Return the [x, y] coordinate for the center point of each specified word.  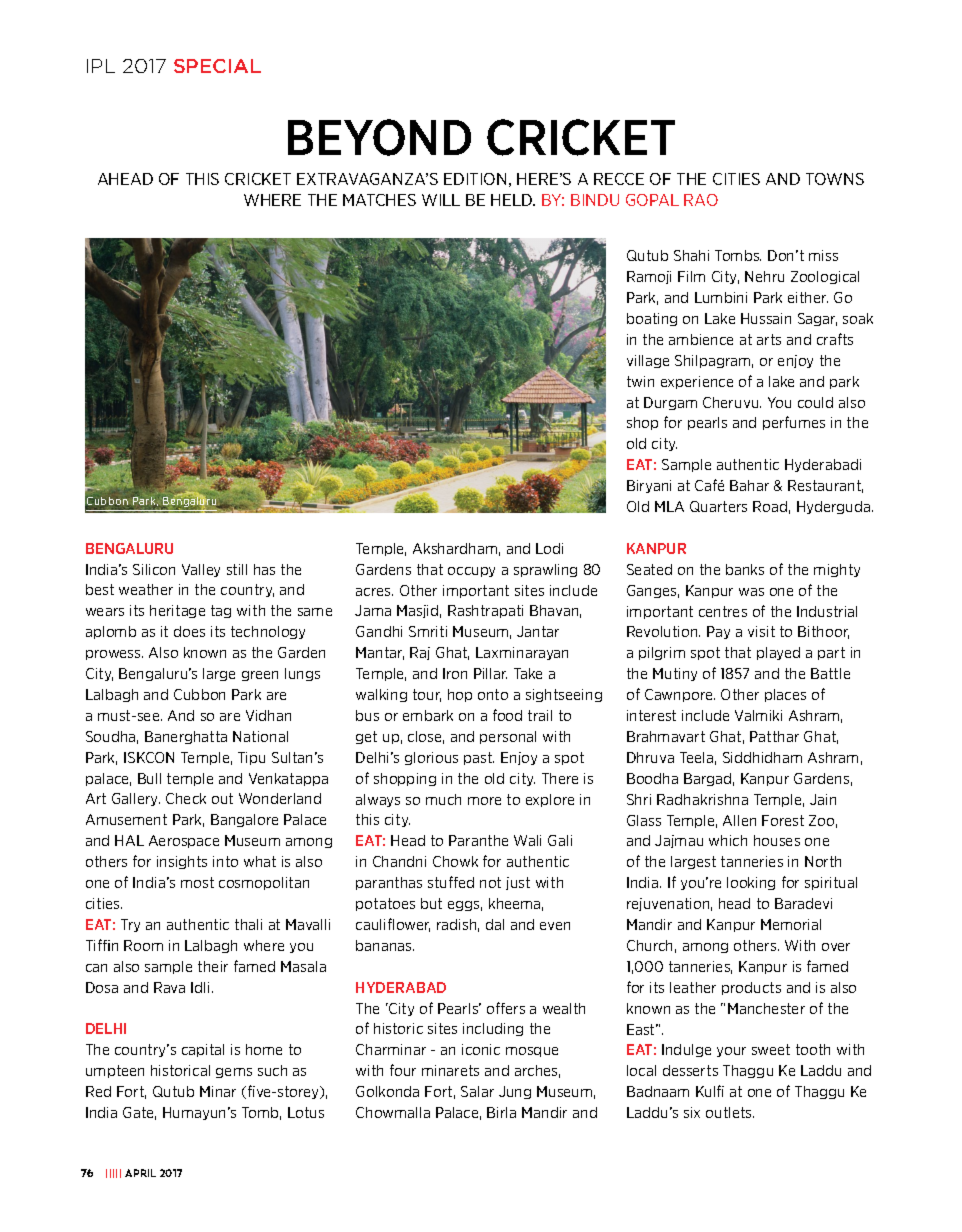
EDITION [475, 179]
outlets [730, 1112]
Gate [139, 1113]
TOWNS [835, 179]
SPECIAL [217, 66]
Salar [477, 1091]
